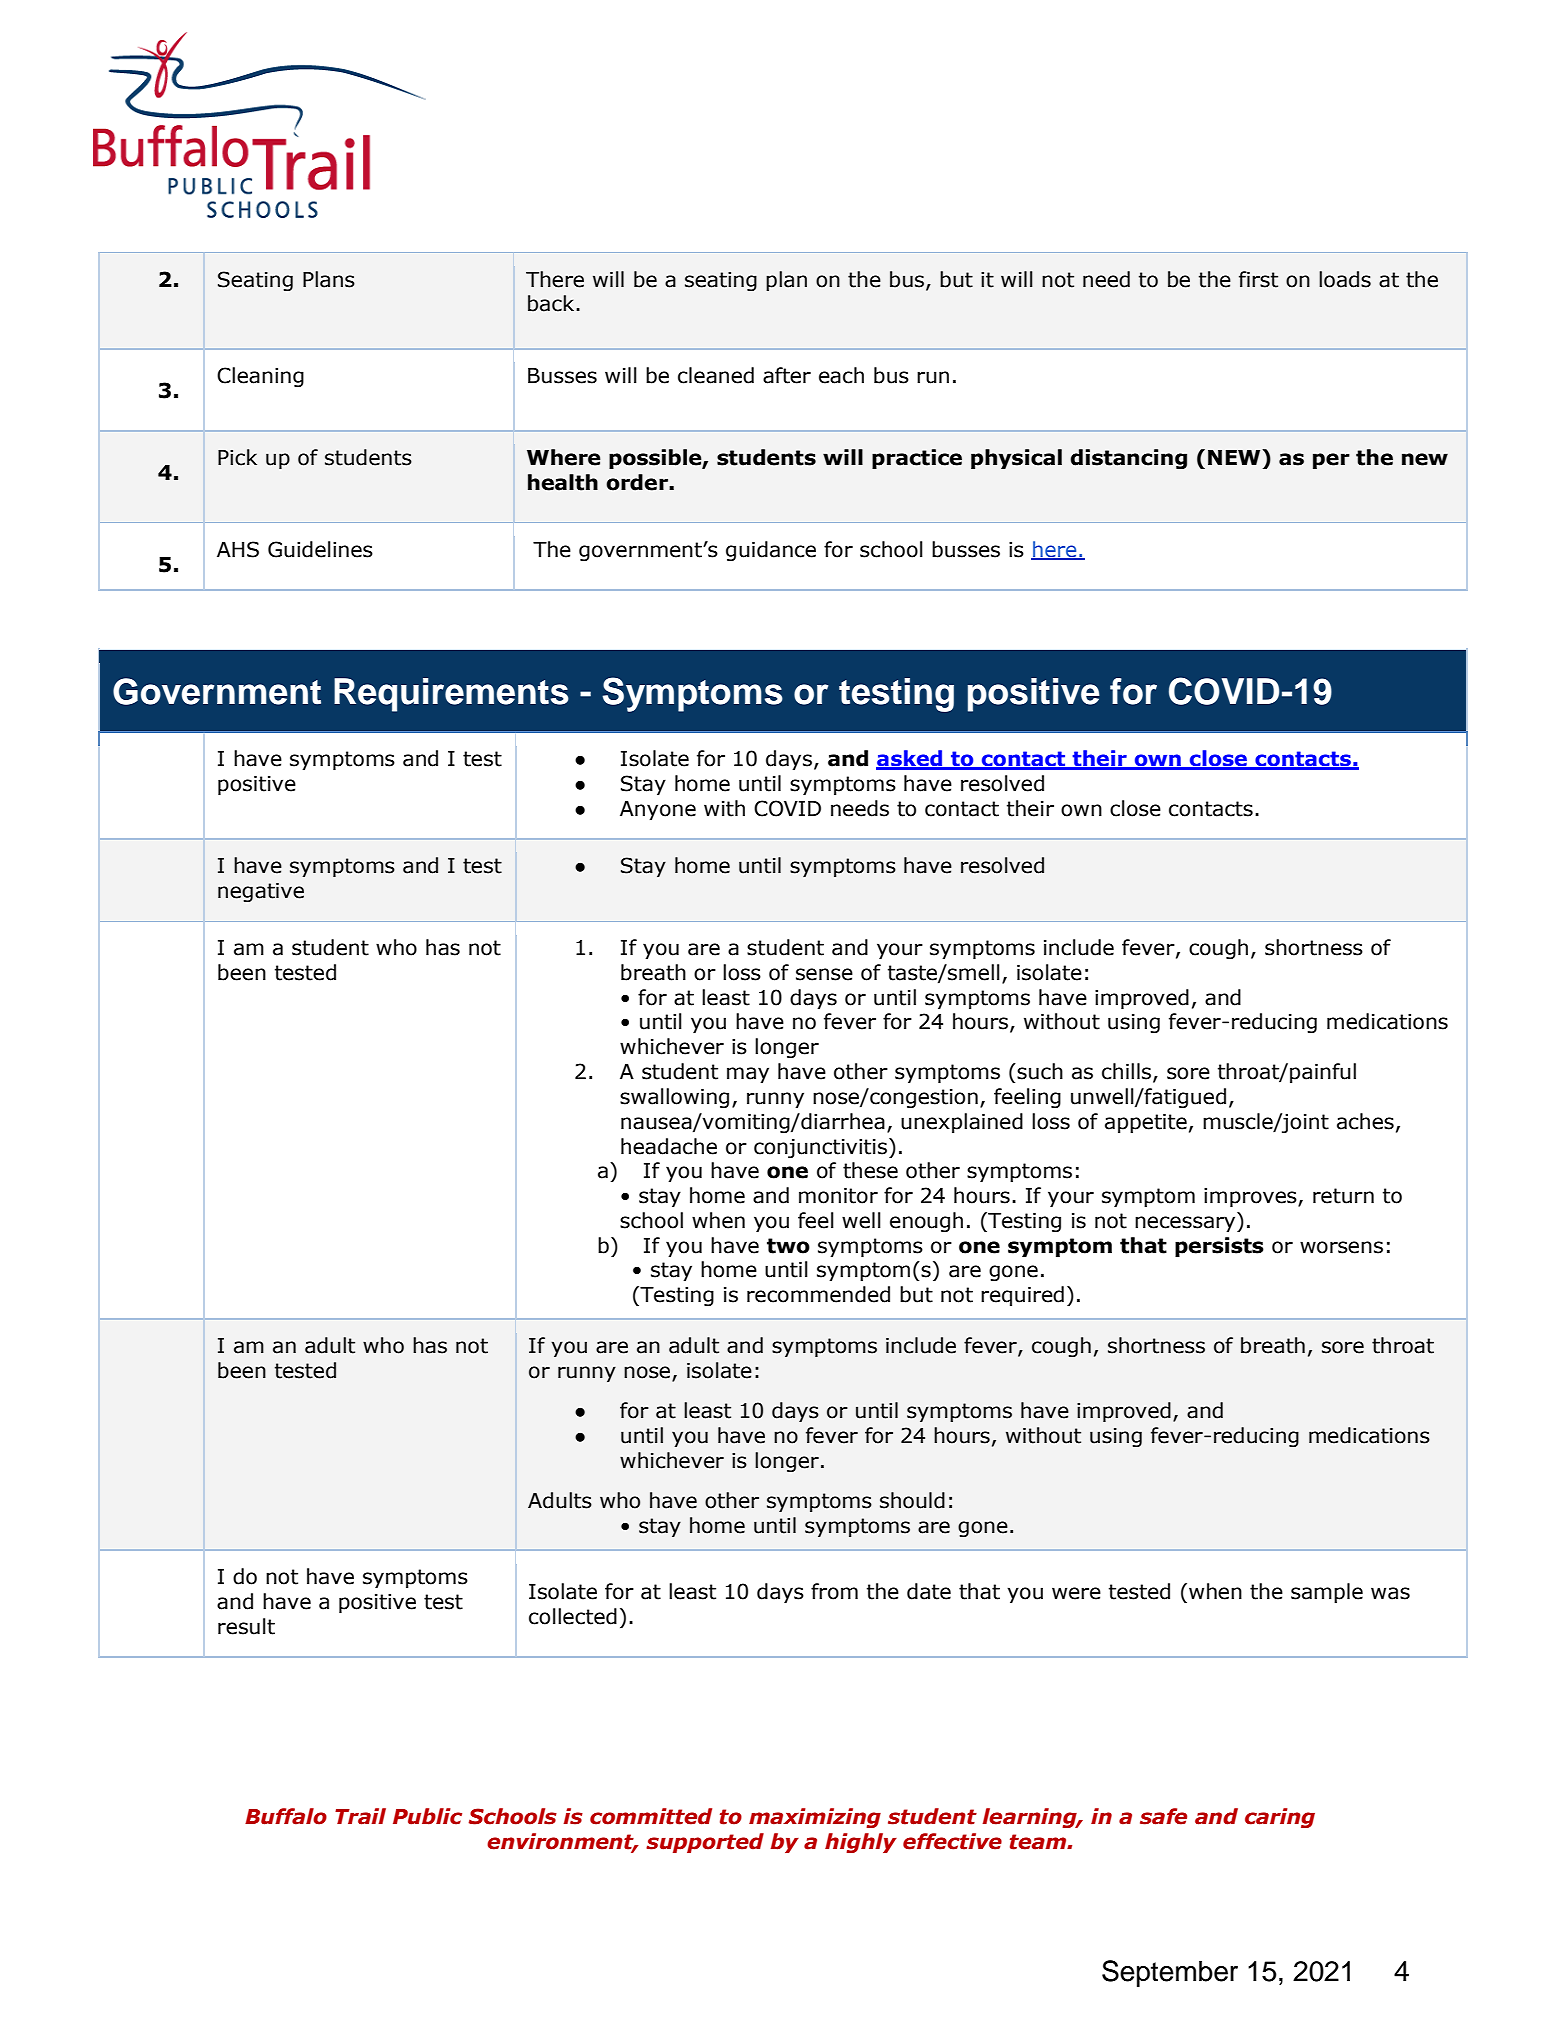 Image resolution: width=1558 pixels, height=2017 pixels. What do you see at coordinates (824, 974) in the screenshot?
I see `sense` at bounding box center [824, 974].
